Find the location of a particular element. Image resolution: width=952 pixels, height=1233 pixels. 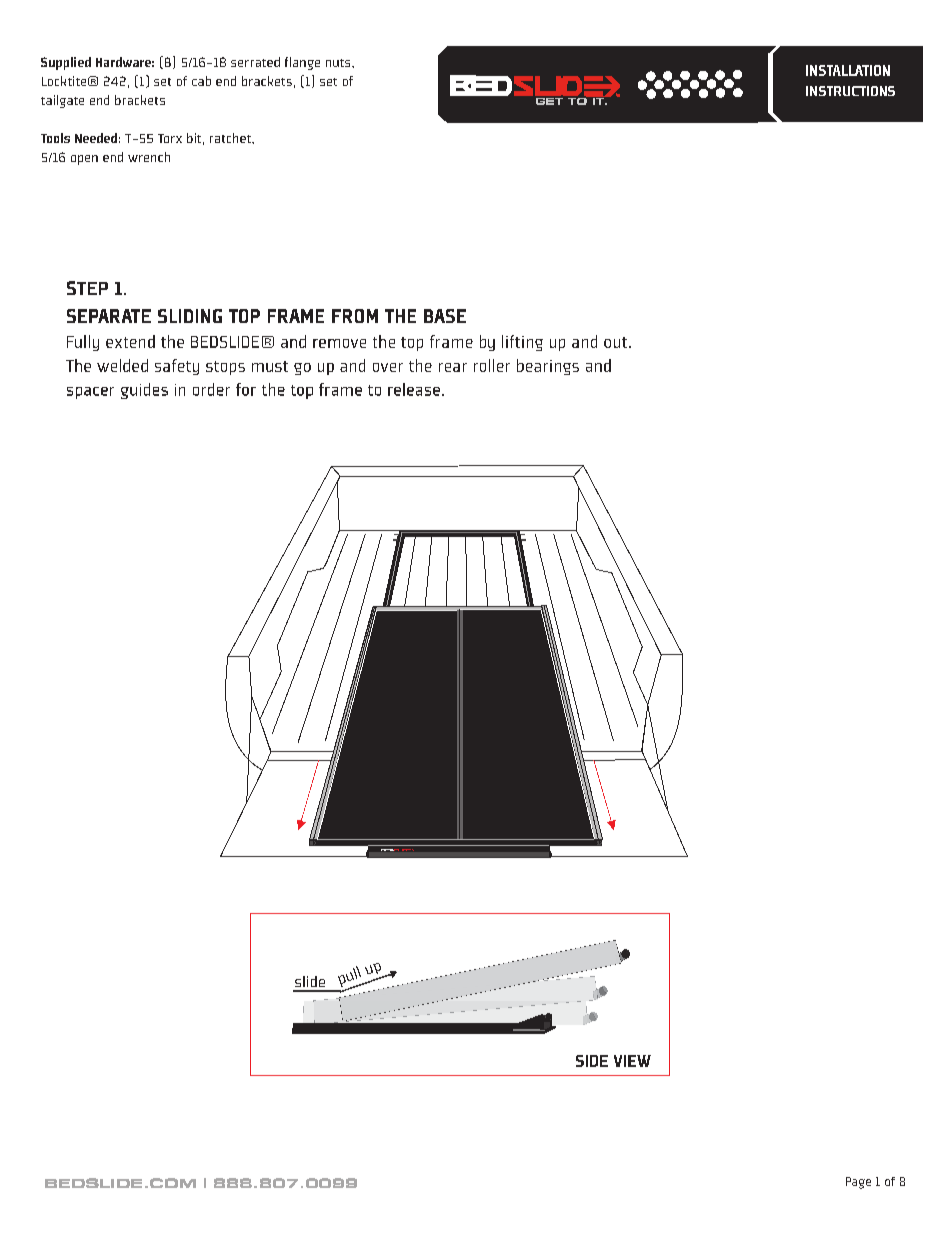

VIEW is located at coordinates (632, 1061).
